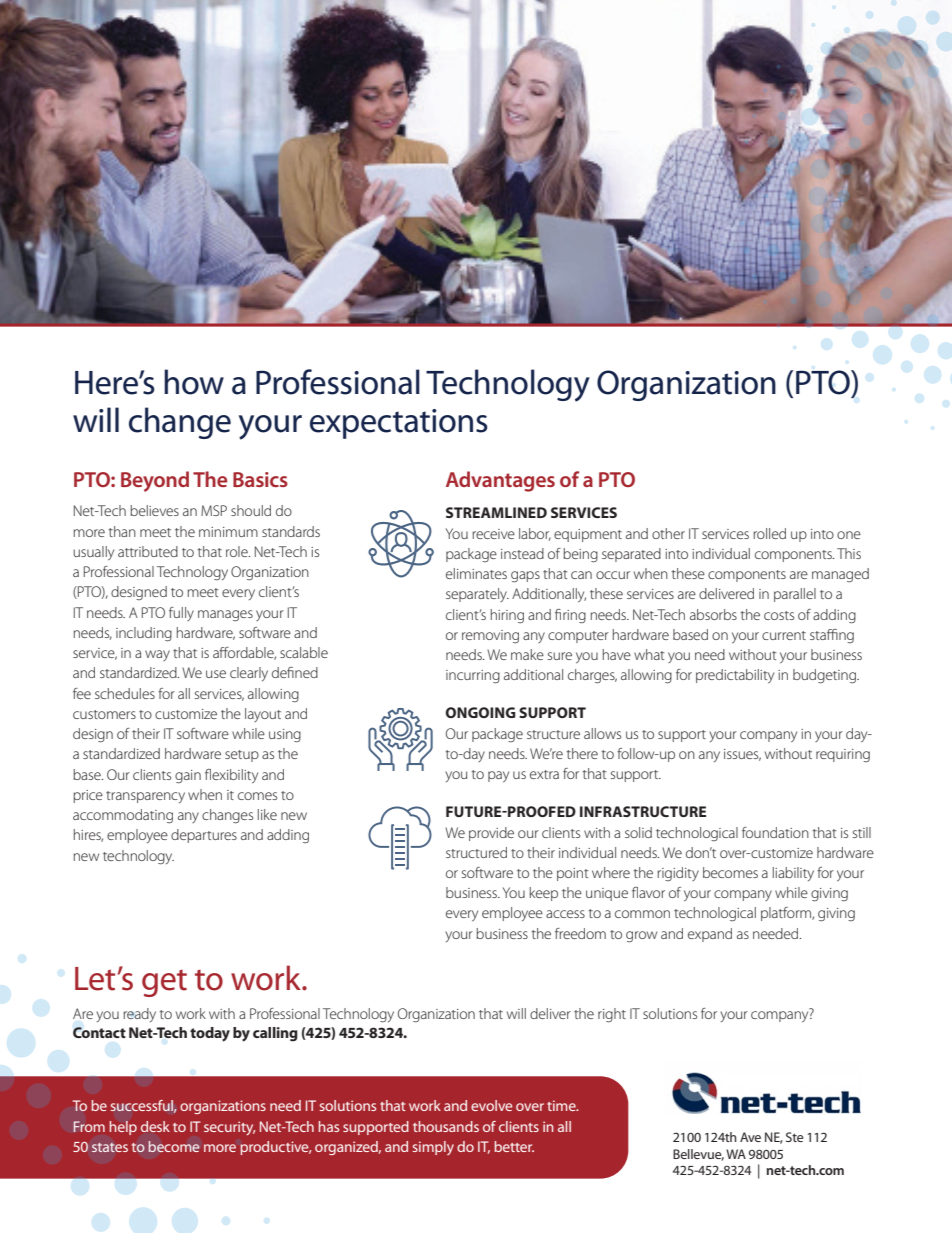  Describe the element at coordinates (698, 1155) in the screenshot. I see `Bellevue` at that location.
